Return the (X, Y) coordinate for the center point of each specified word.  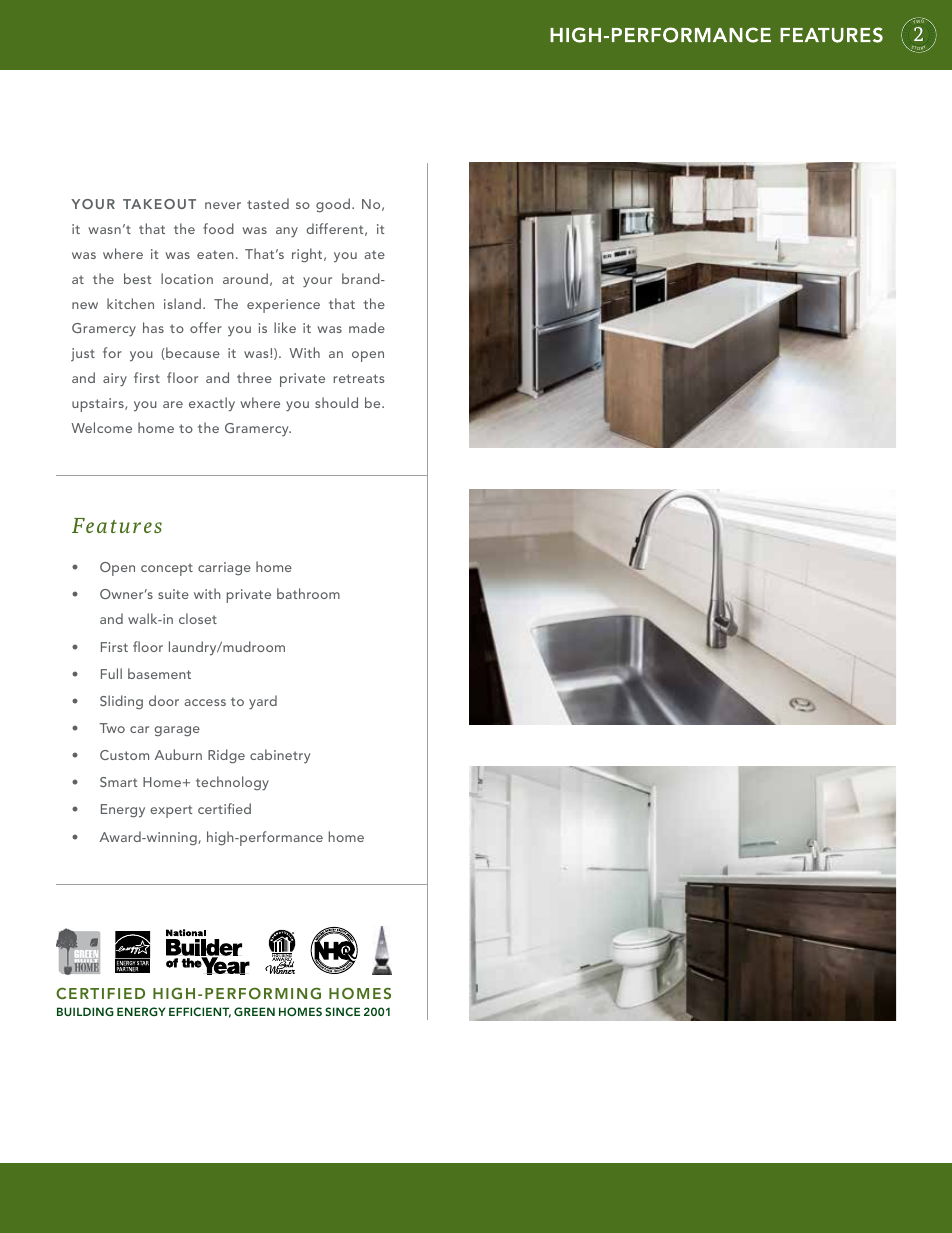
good (333, 205)
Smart (118, 782)
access (205, 702)
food (218, 228)
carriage (224, 569)
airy (115, 380)
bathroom (308, 593)
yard (263, 702)
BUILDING (85, 1011)
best (137, 278)
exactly (212, 404)
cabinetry (280, 756)
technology (232, 783)
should (336, 402)
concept (167, 569)
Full (111, 673)
